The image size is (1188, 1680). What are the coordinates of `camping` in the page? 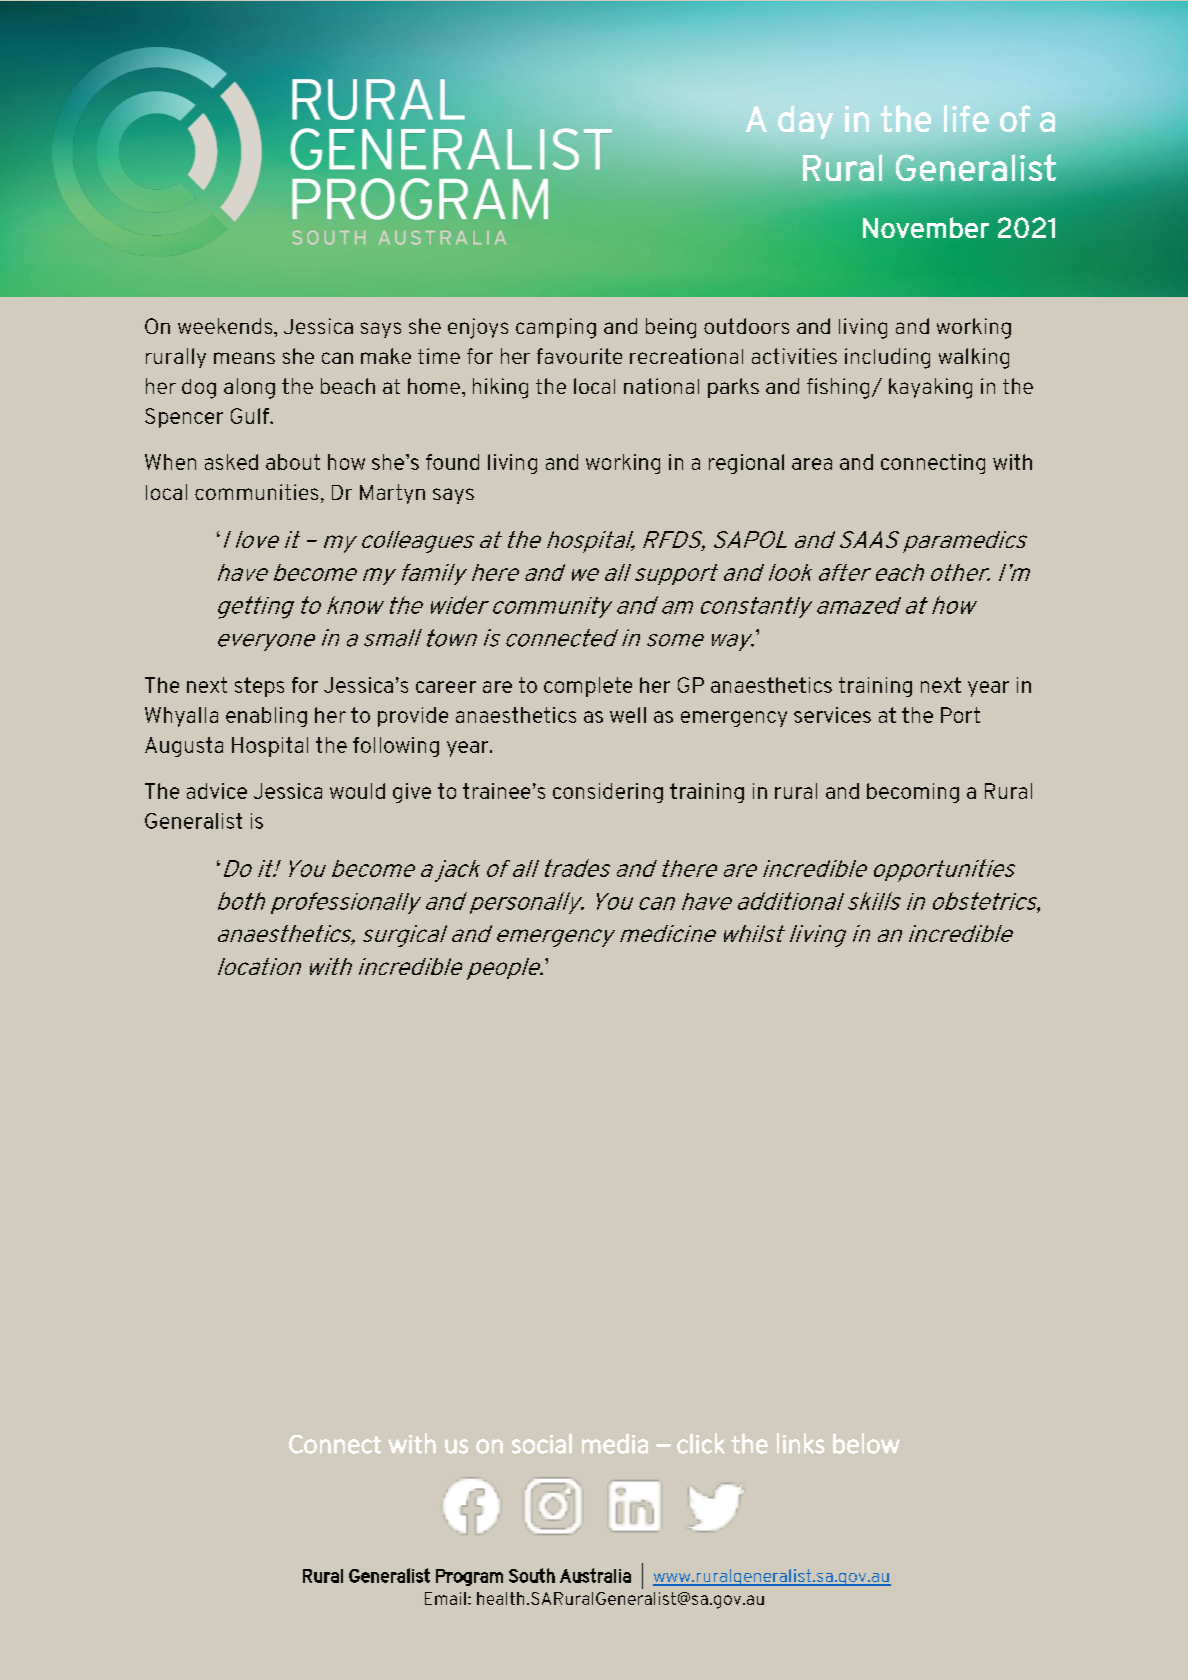 It's located at (556, 328).
